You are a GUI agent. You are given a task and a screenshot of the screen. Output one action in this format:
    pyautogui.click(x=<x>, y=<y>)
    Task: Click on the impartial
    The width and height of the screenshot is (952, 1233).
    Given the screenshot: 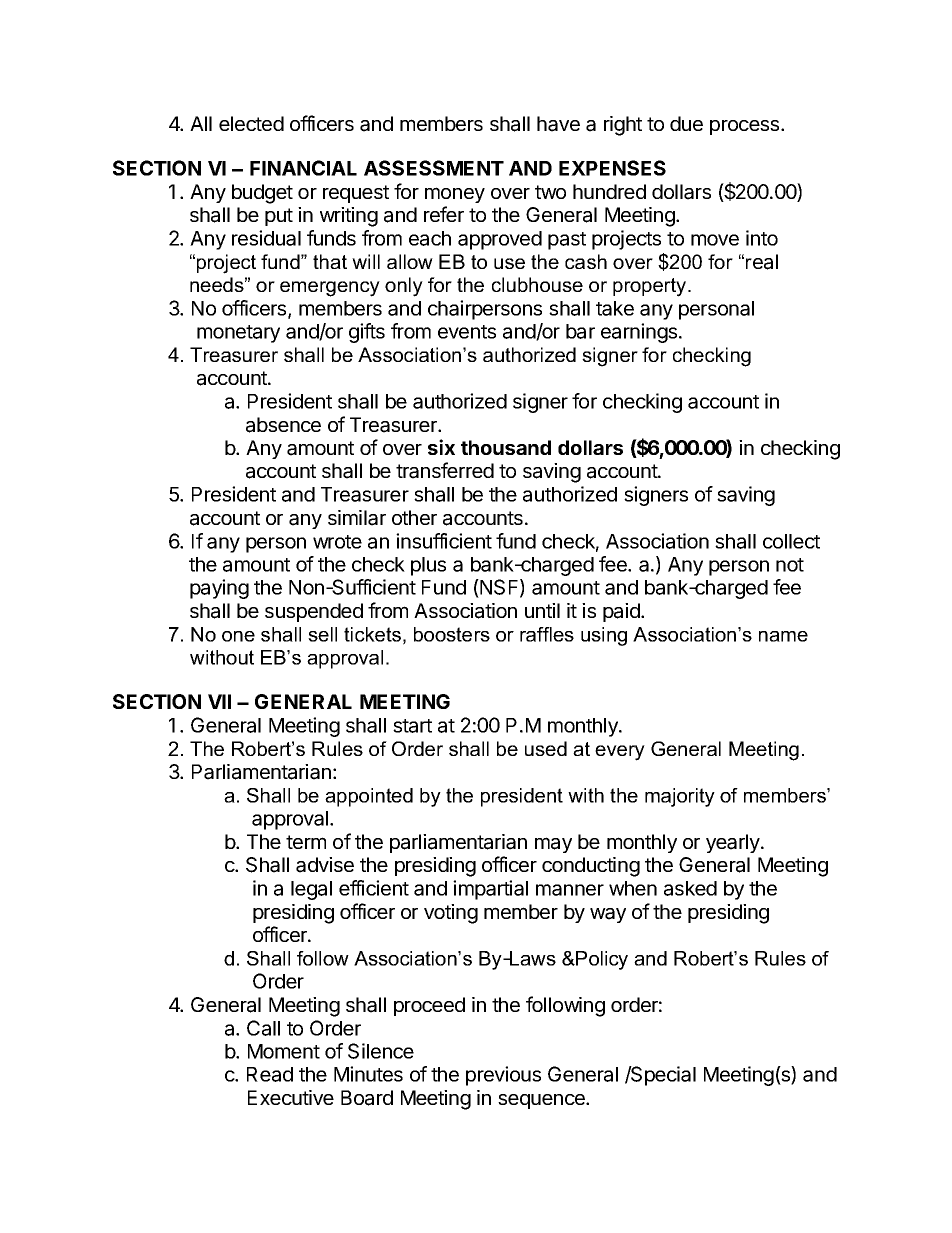 What is the action you would take?
    pyautogui.click(x=490, y=890)
